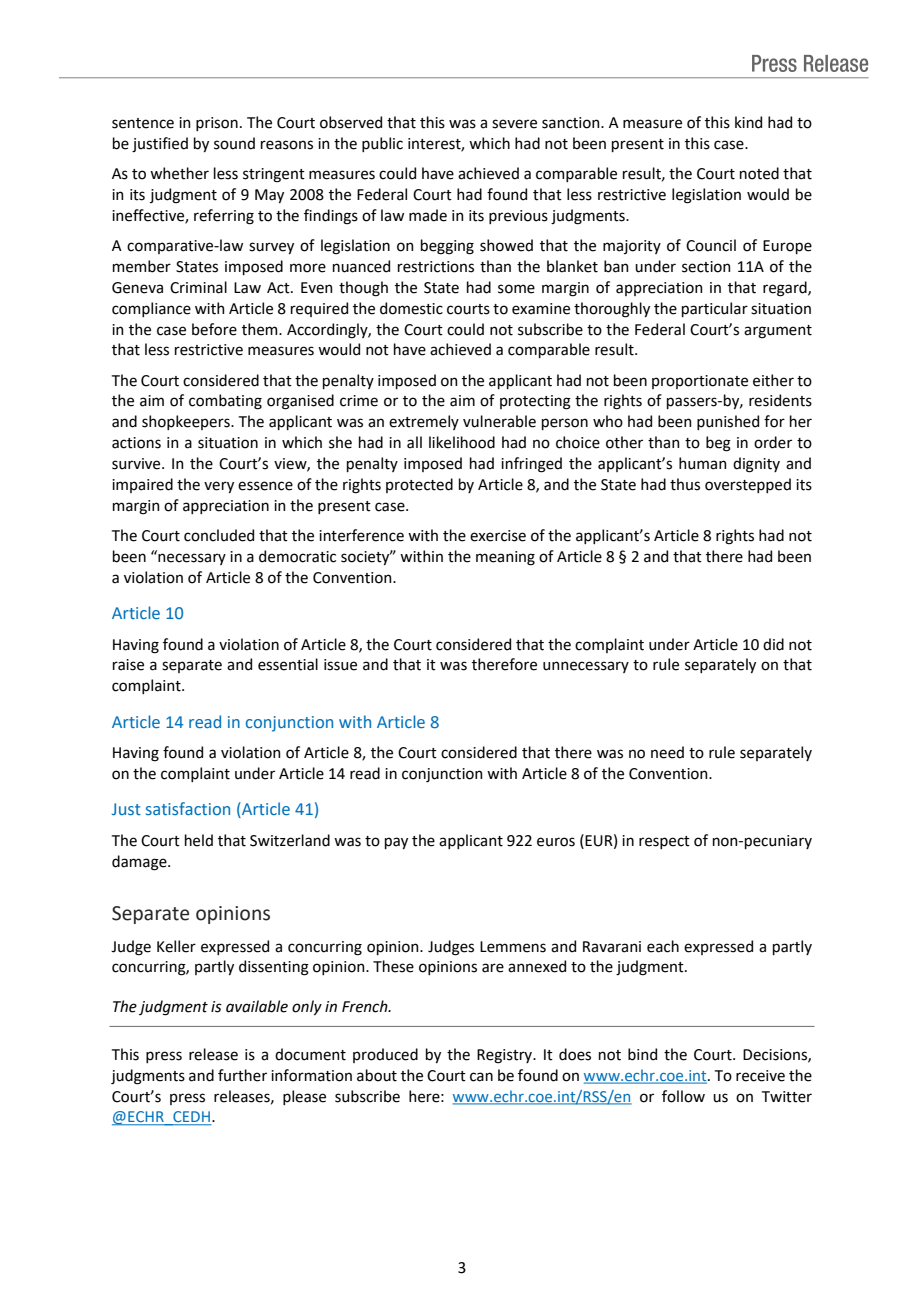 The image size is (924, 1308). What do you see at coordinates (396, 843) in the page?
I see `pay` at bounding box center [396, 843].
